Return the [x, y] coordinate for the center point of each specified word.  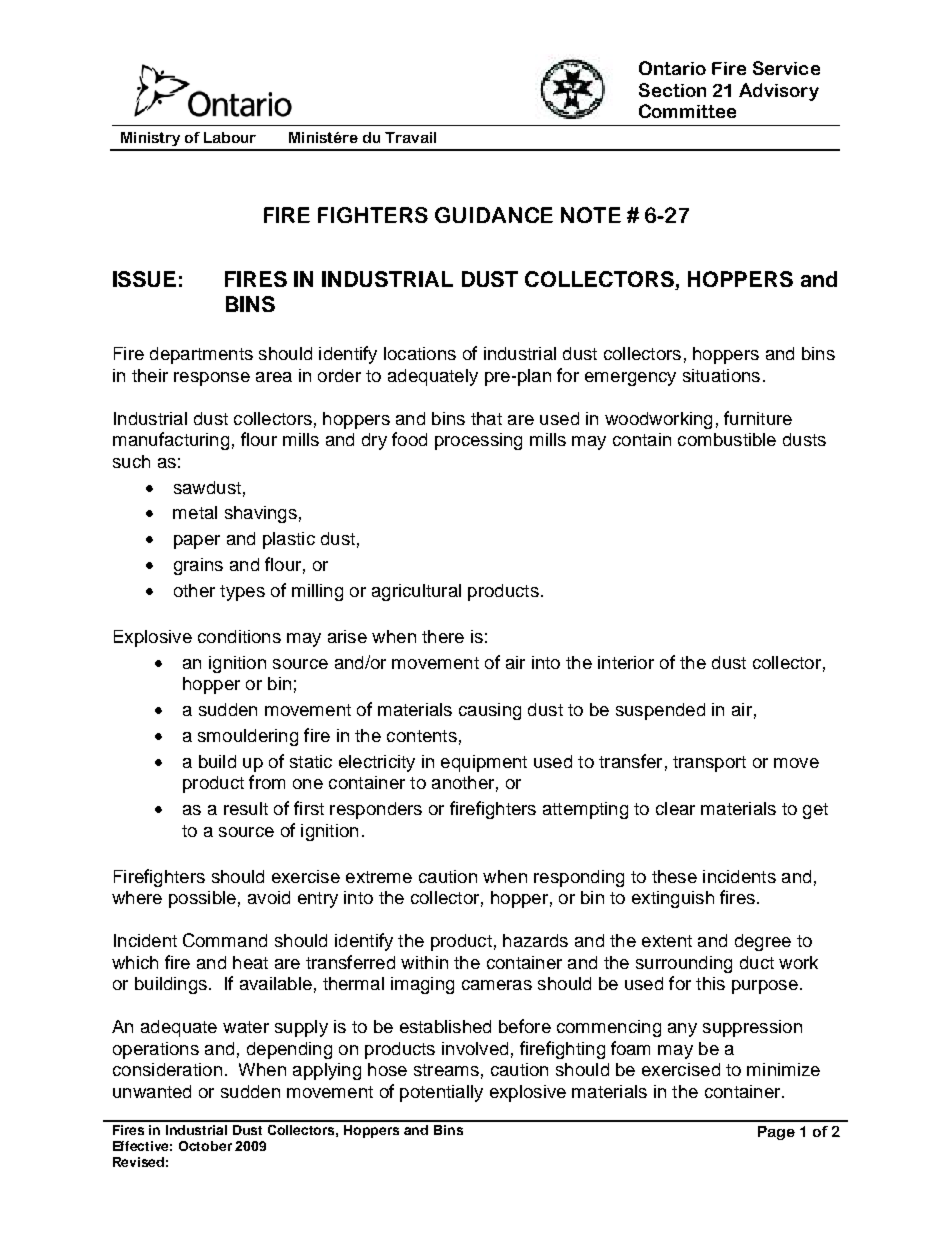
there [443, 636]
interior [626, 662]
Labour [230, 137]
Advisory [779, 92]
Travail [410, 137]
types [242, 593]
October [205, 1146]
